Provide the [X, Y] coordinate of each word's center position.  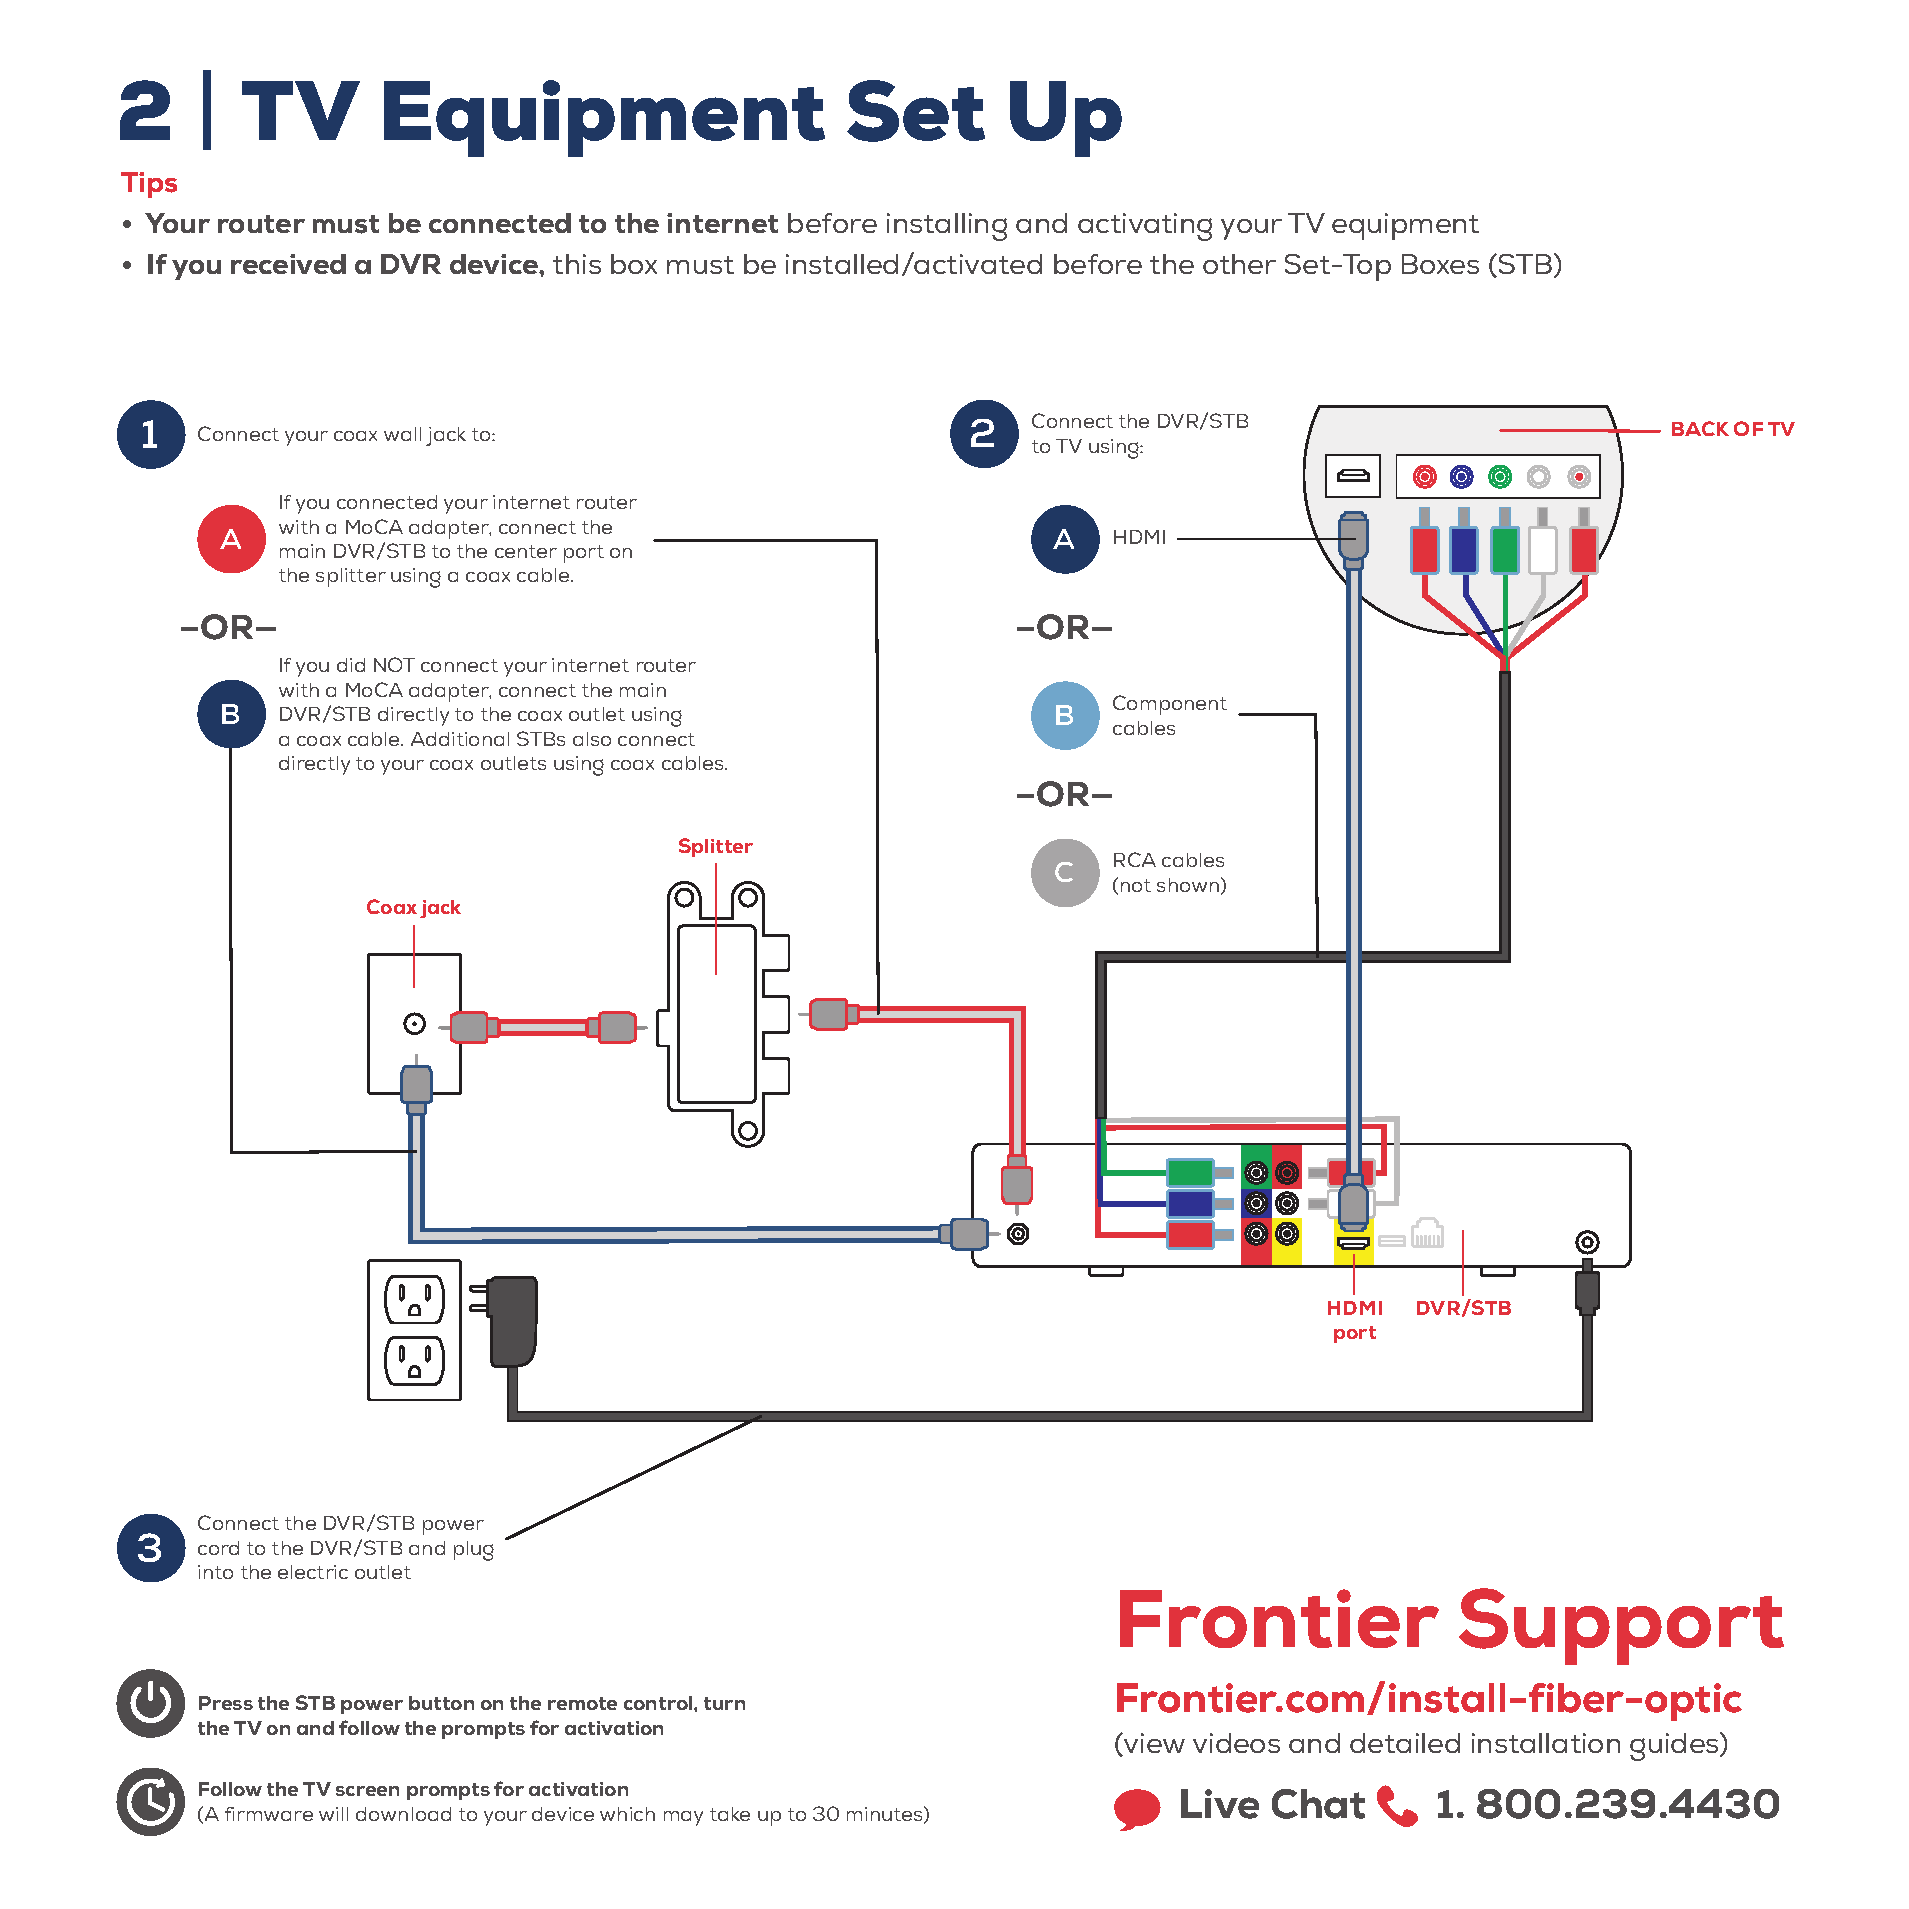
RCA [1135, 859]
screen [367, 1791]
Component [1170, 705]
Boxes [1440, 264]
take [730, 1814]
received [288, 264]
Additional [460, 739]
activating [1145, 227]
